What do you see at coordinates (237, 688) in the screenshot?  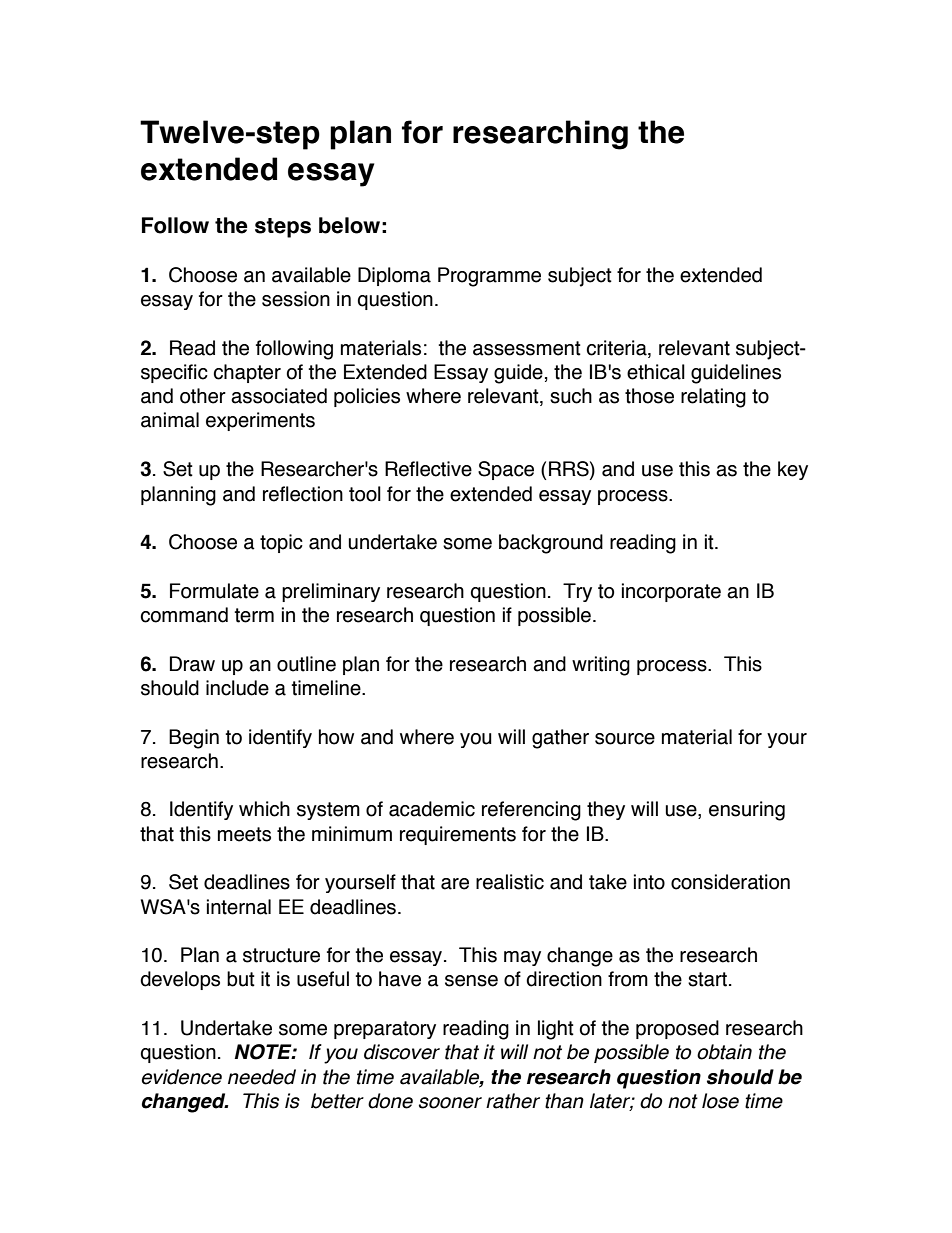 I see `include` at bounding box center [237, 688].
